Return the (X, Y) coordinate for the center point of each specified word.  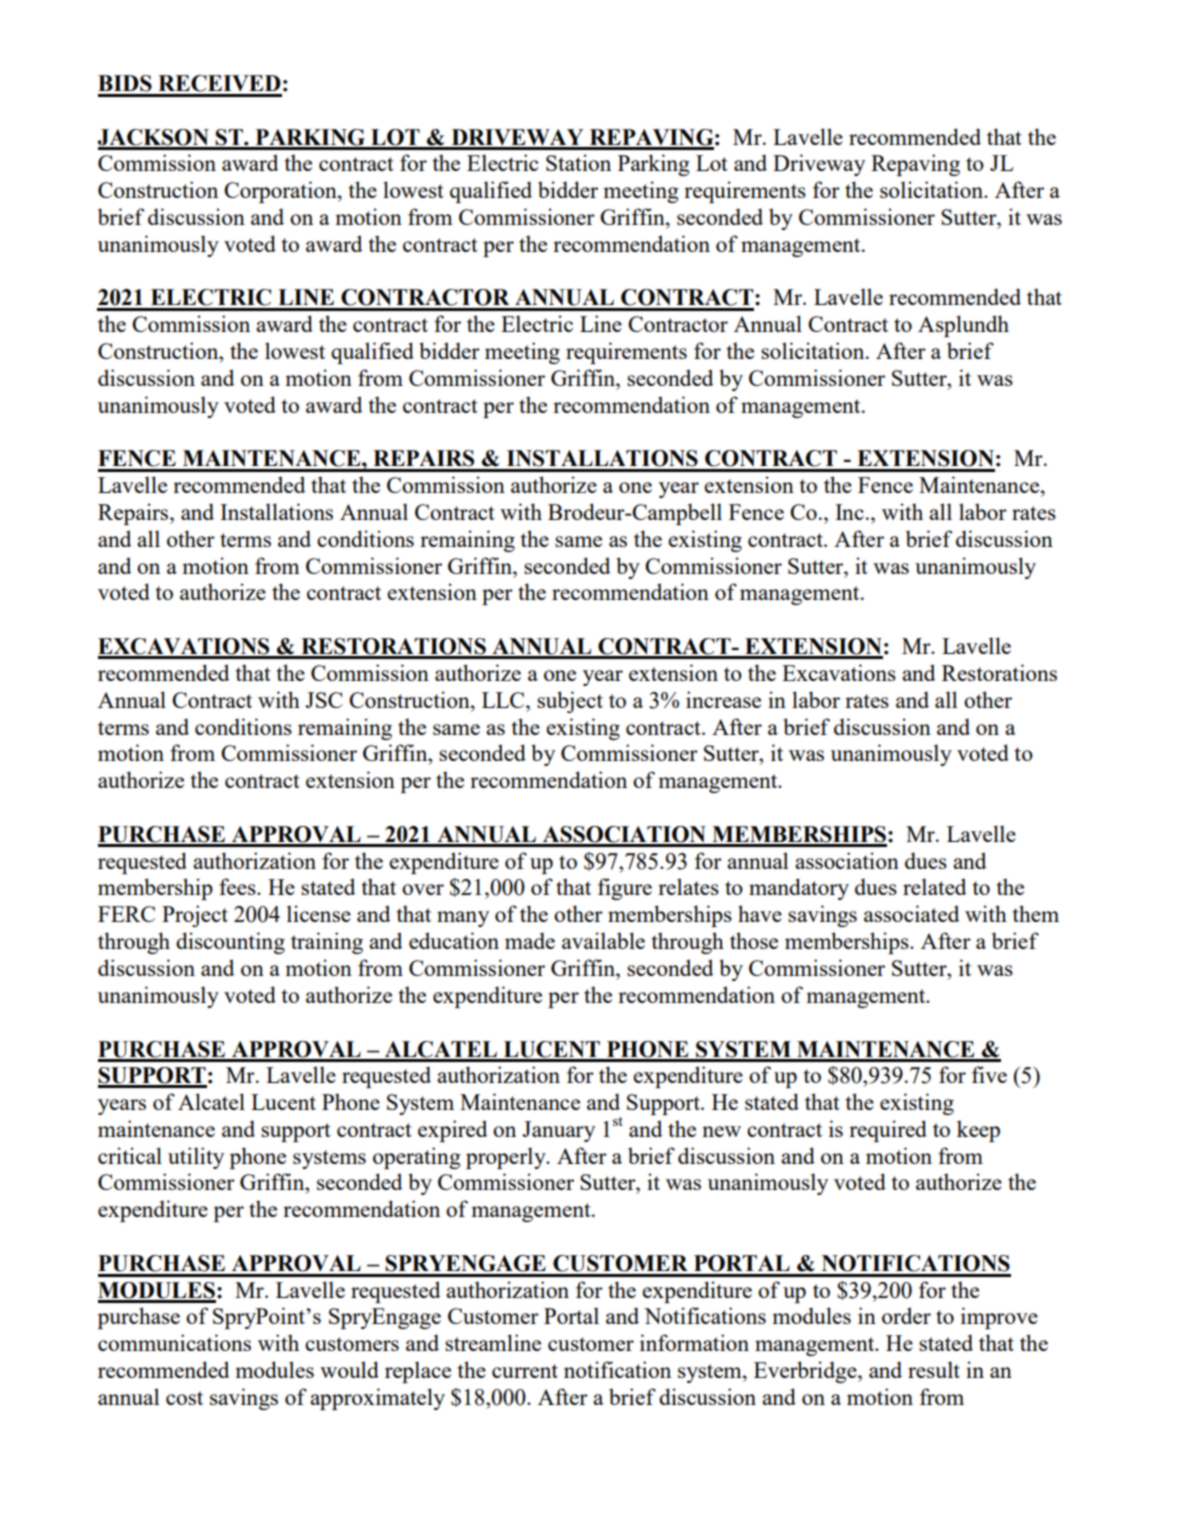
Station (578, 162)
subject (570, 702)
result (934, 1369)
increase (723, 699)
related (934, 886)
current (525, 1371)
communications (174, 1342)
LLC (504, 700)
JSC (324, 700)
